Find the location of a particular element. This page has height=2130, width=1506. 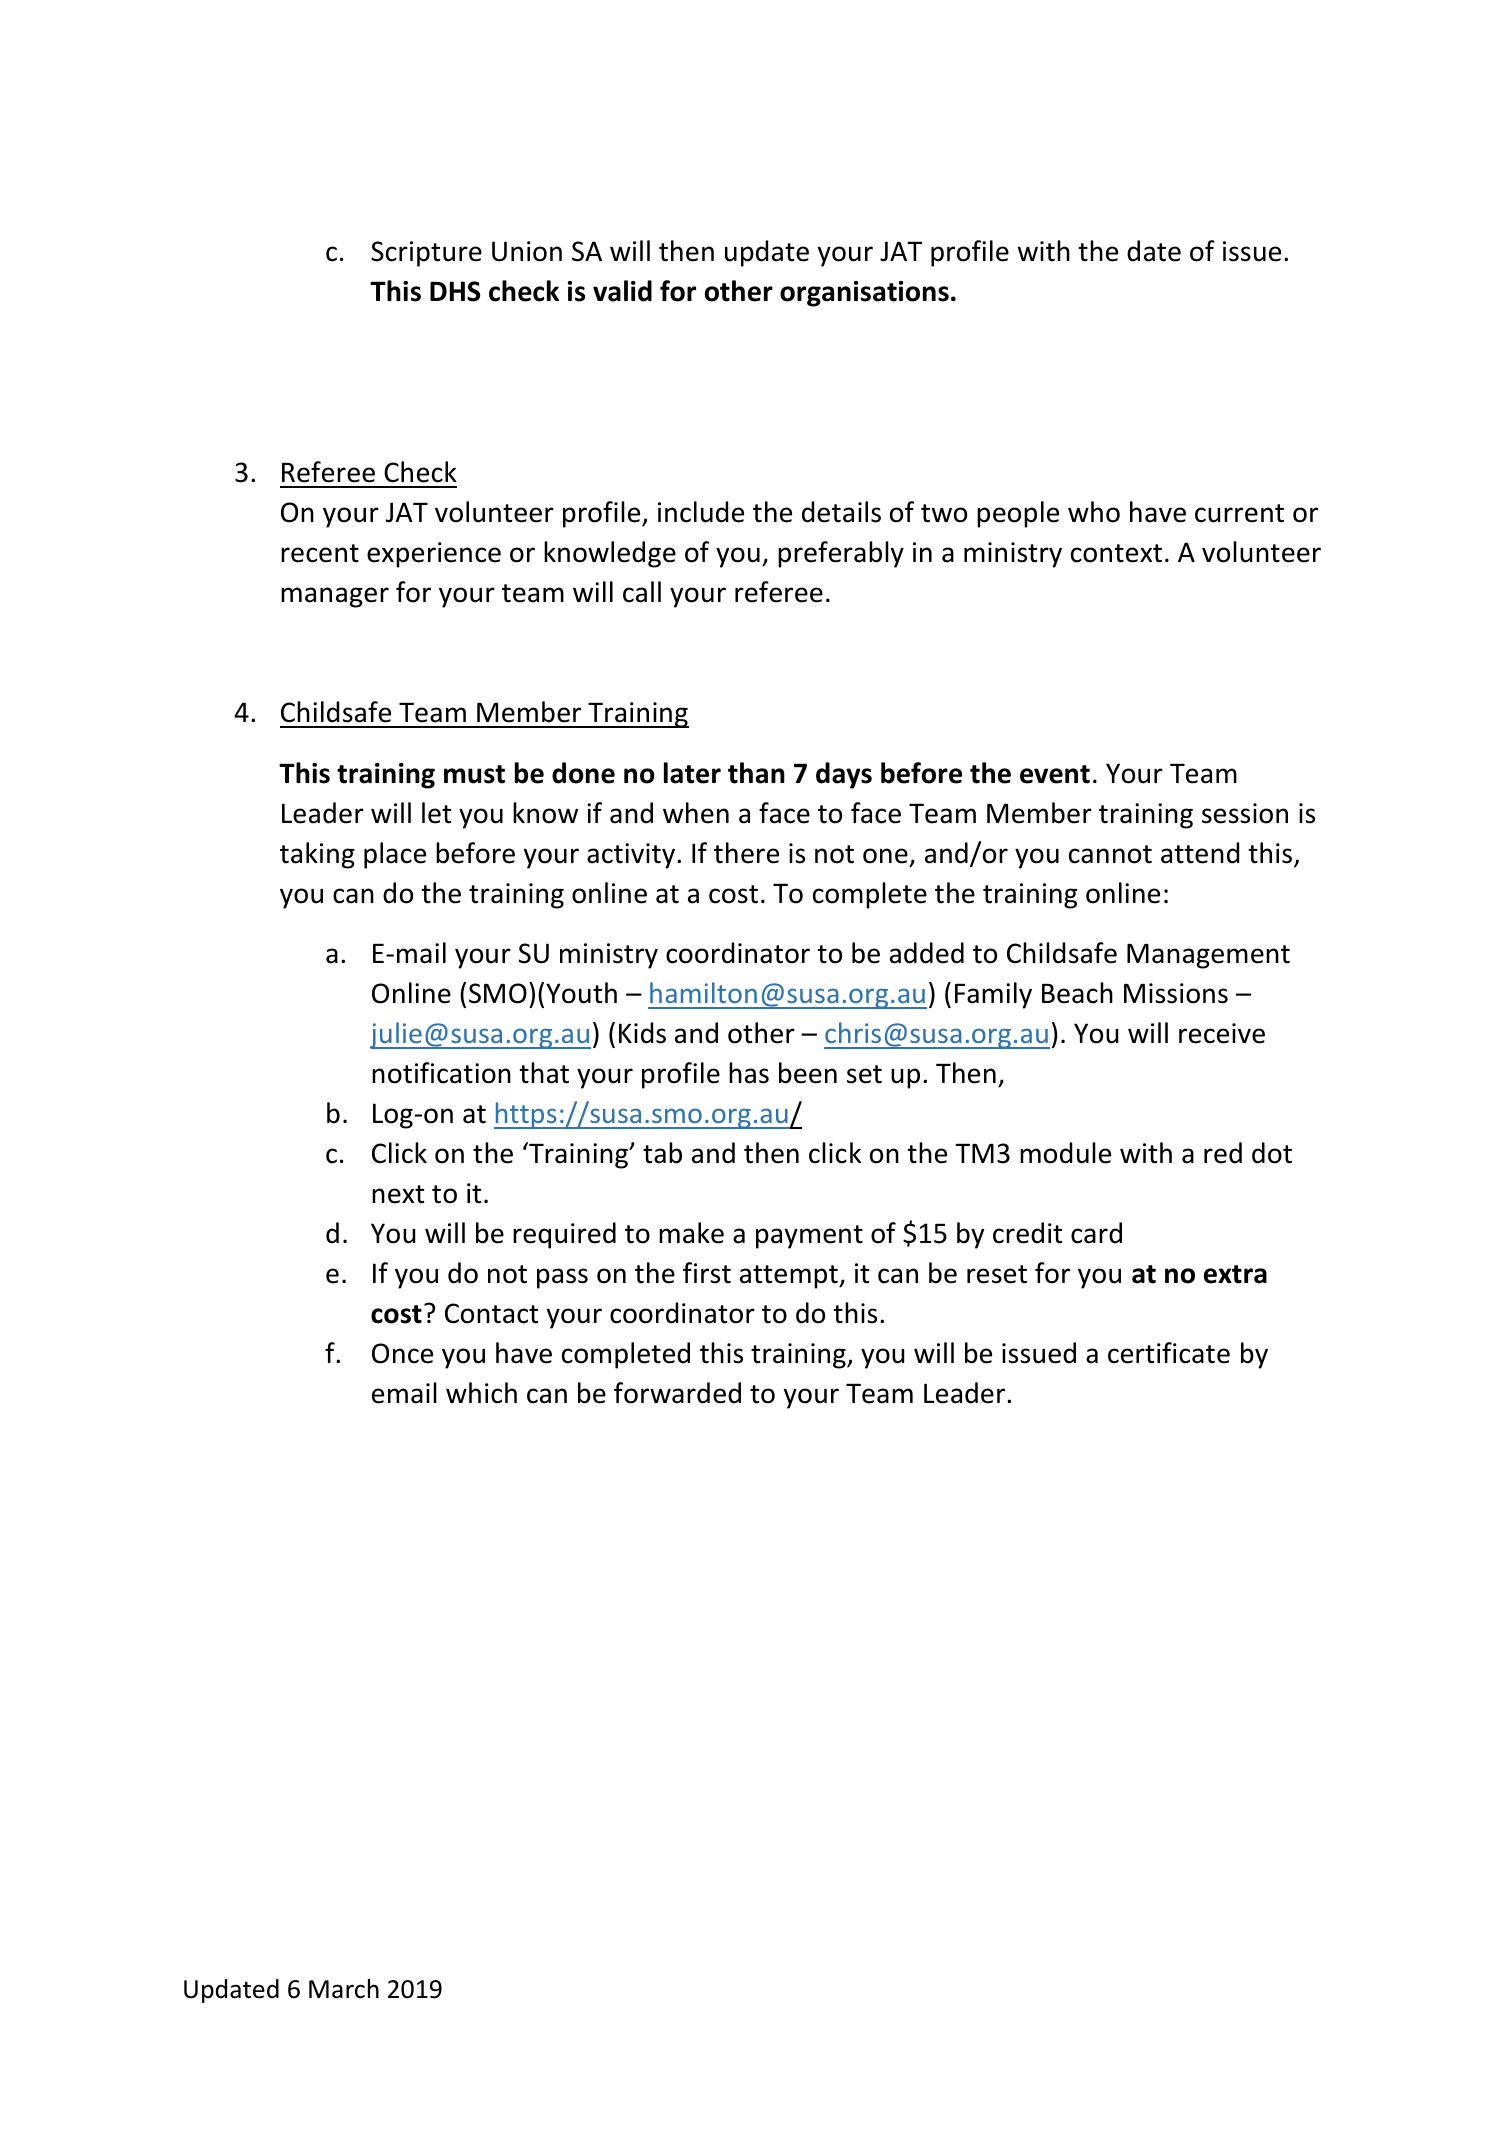

organisations is located at coordinates (864, 294).
